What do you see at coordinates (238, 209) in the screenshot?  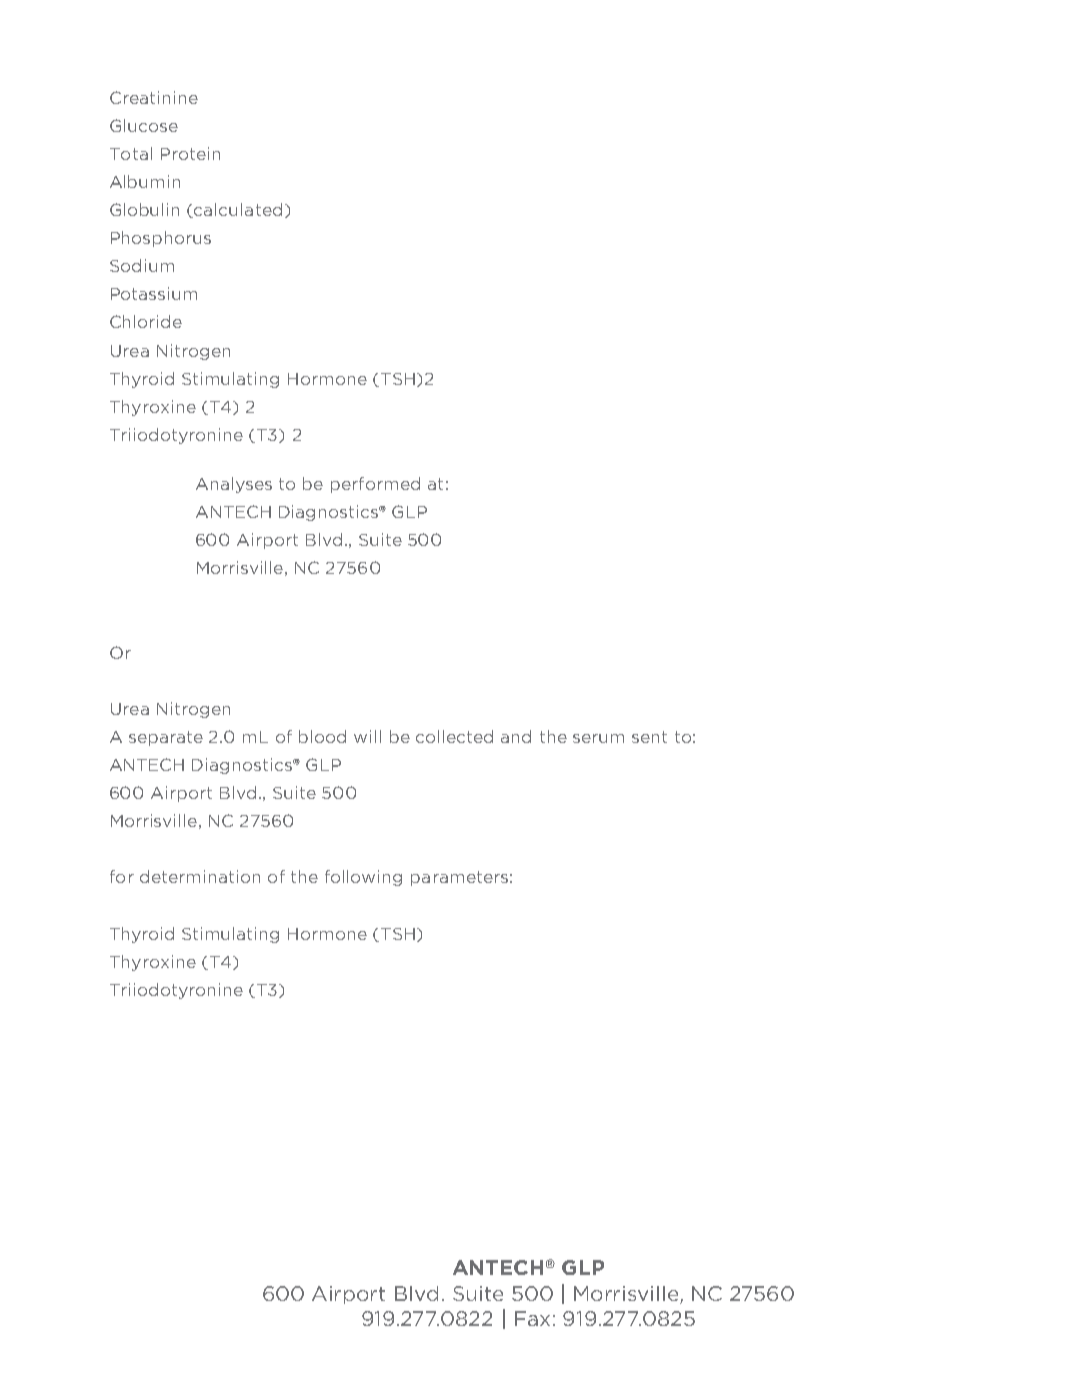 I see `calculated` at bounding box center [238, 209].
